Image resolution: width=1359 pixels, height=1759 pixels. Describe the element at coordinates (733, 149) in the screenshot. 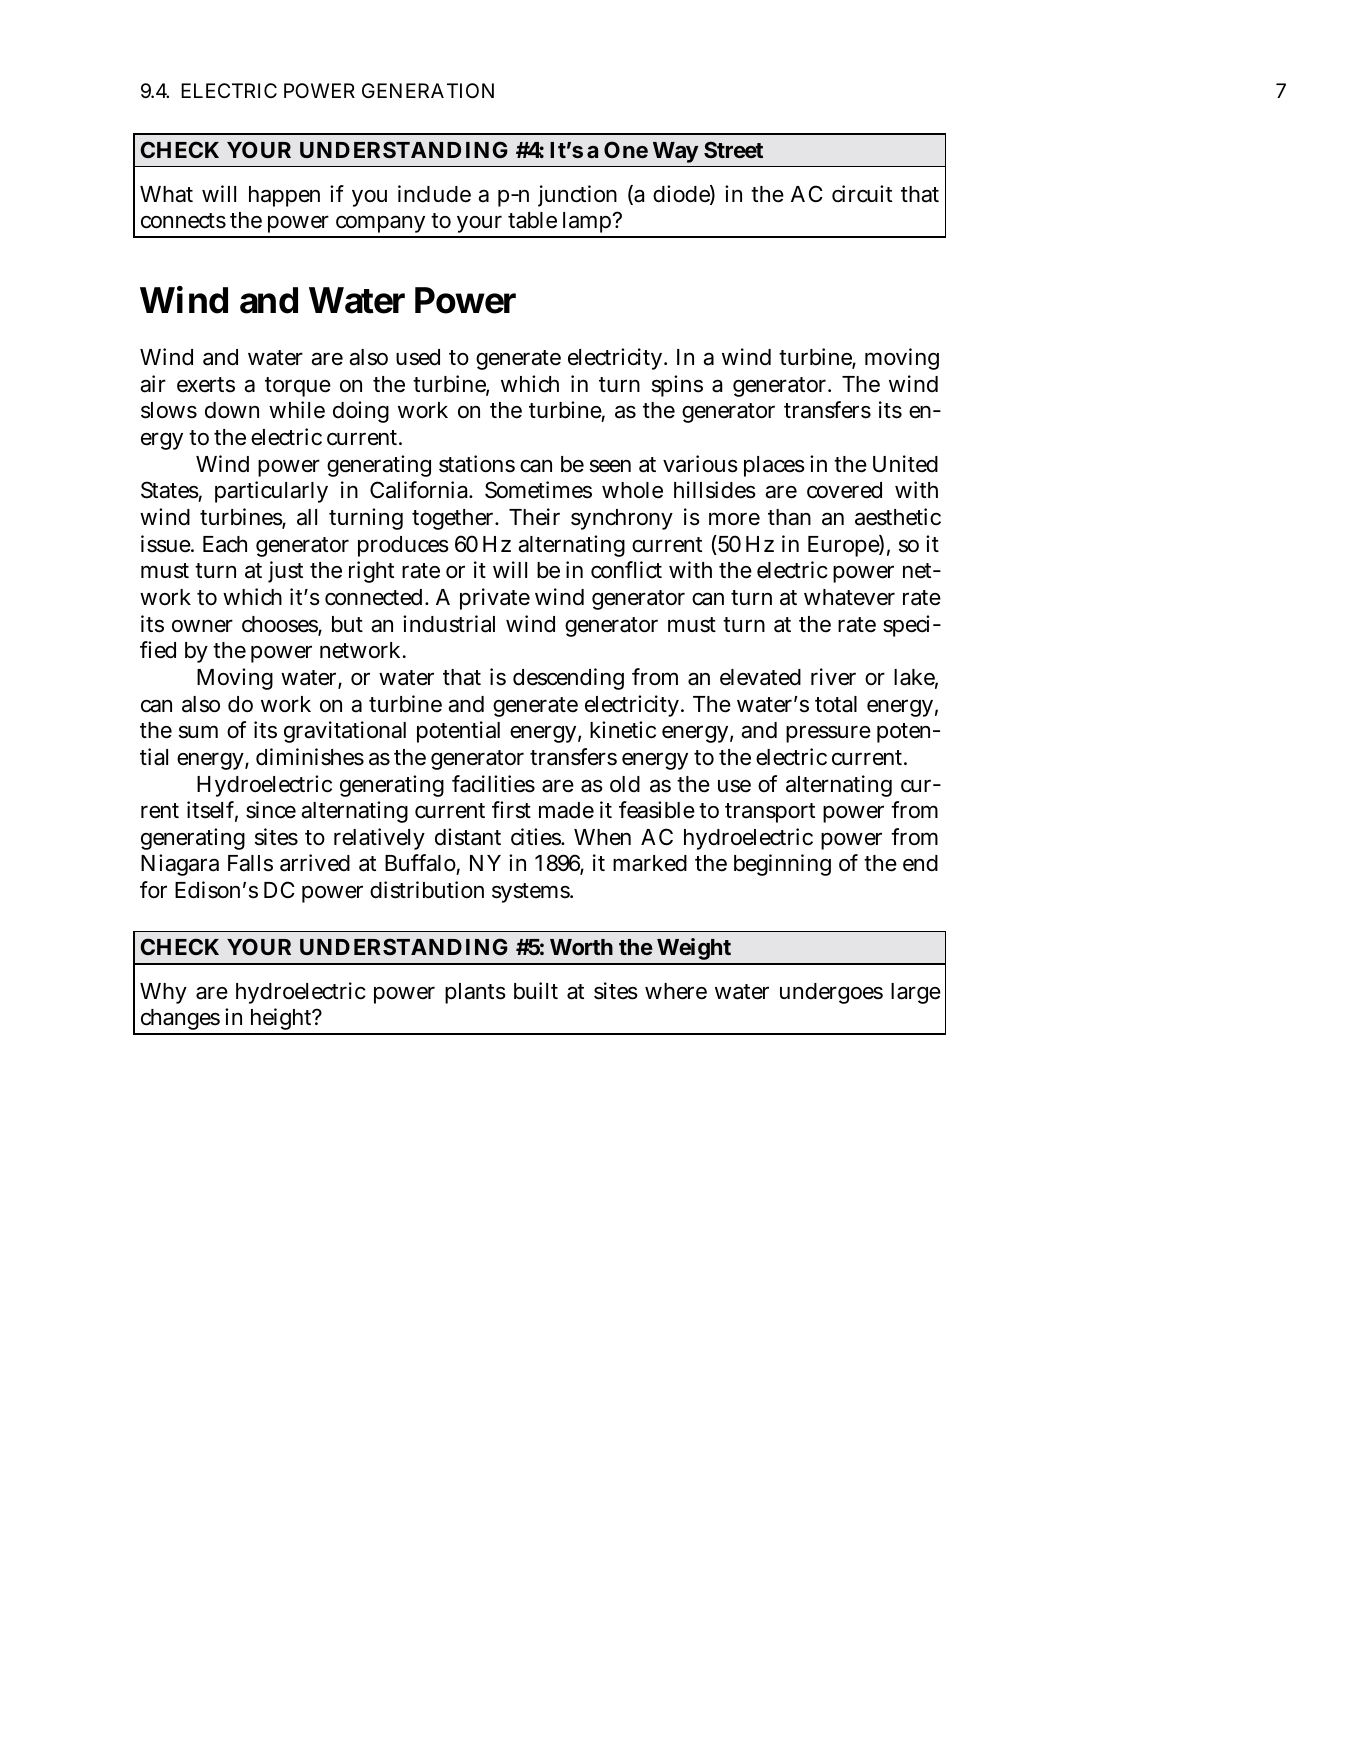

I see `Street` at that location.
